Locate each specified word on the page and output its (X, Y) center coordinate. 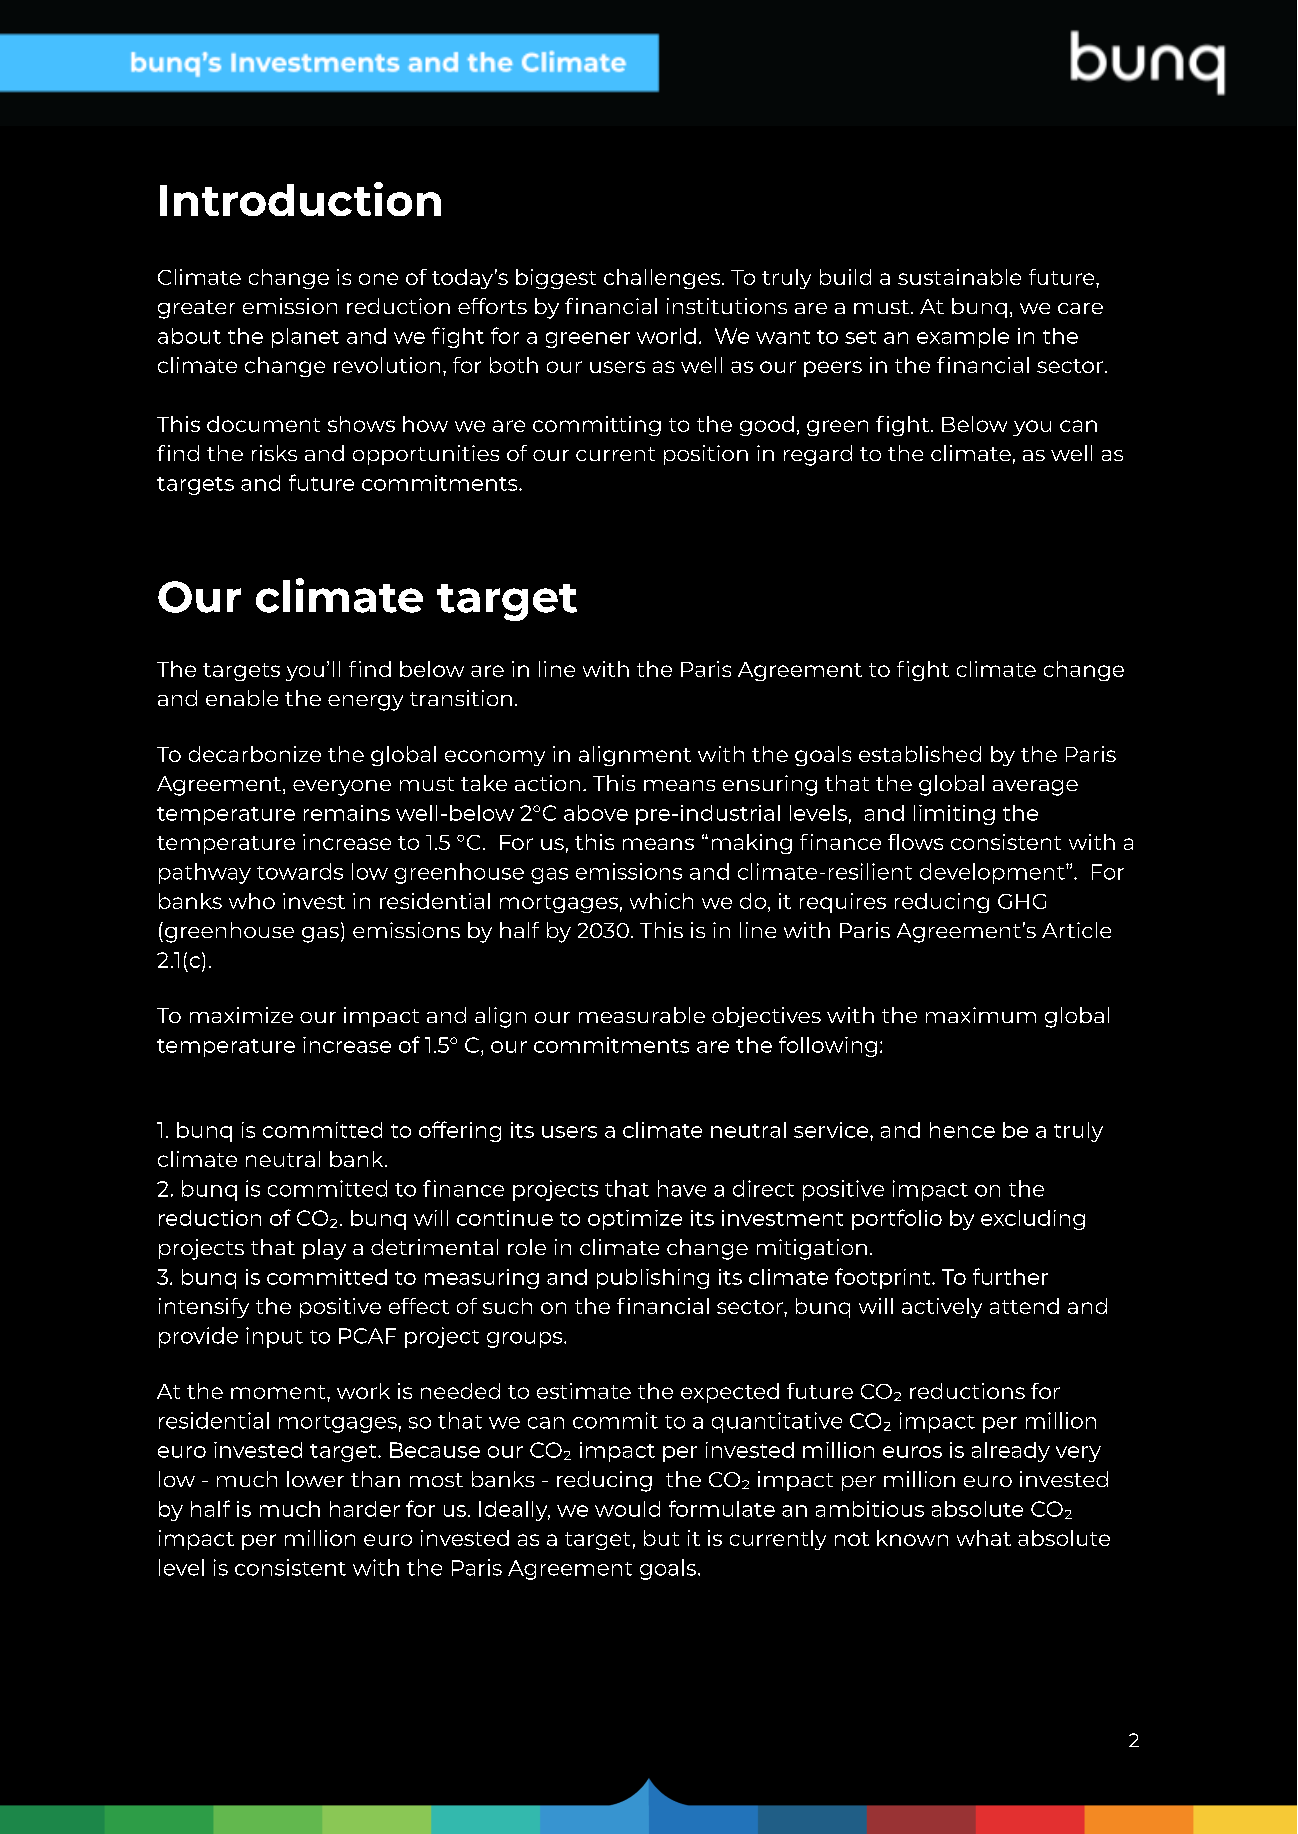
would (627, 1509)
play (324, 1249)
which (661, 901)
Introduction (300, 199)
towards (300, 871)
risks (274, 453)
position (706, 455)
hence (962, 1130)
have (682, 1188)
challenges (663, 279)
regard (818, 455)
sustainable (959, 277)
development (993, 873)
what (984, 1538)
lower (315, 1479)
